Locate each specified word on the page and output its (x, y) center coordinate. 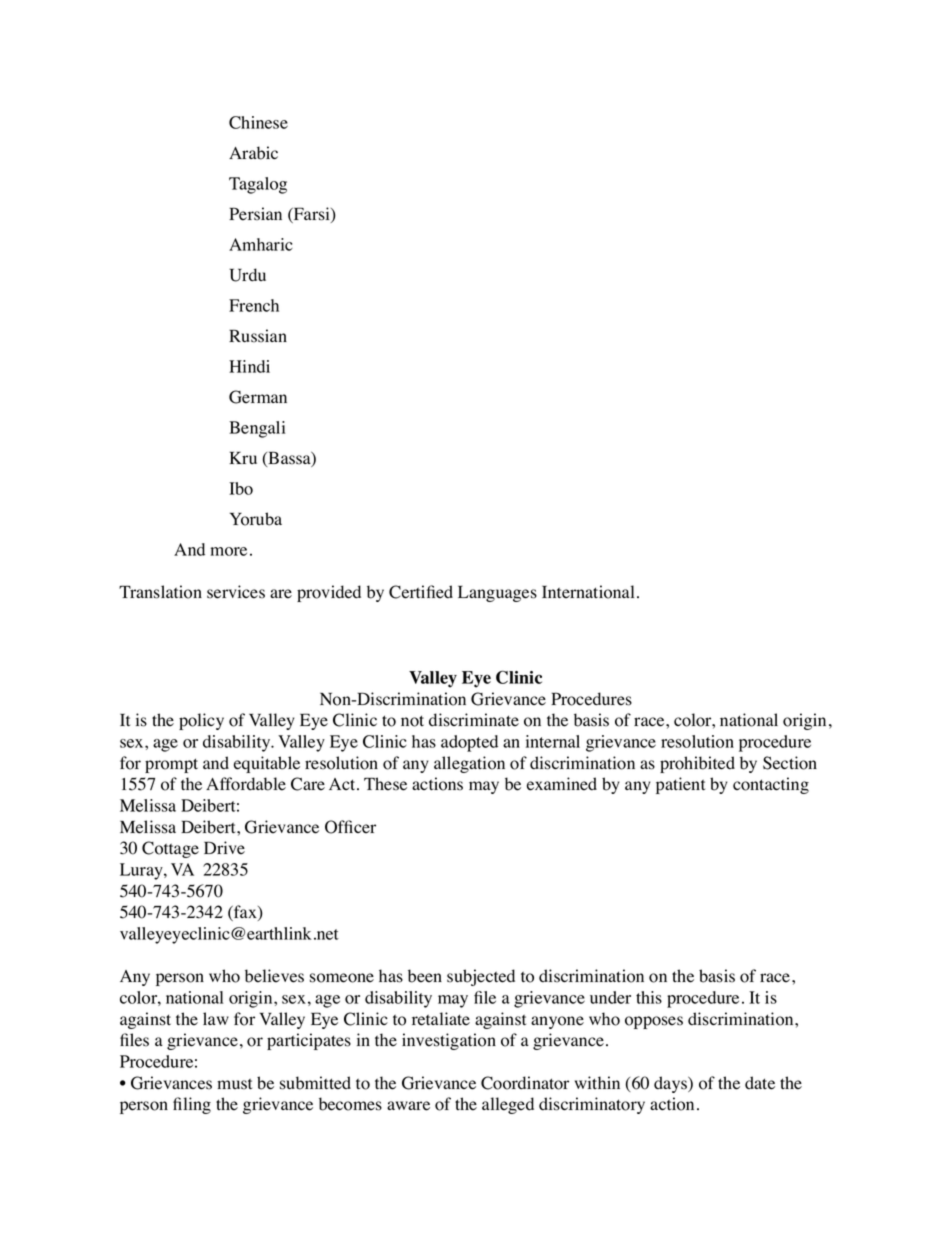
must (234, 1084)
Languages (497, 593)
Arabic (253, 153)
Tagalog (258, 185)
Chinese (258, 122)
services (236, 592)
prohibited (697, 764)
